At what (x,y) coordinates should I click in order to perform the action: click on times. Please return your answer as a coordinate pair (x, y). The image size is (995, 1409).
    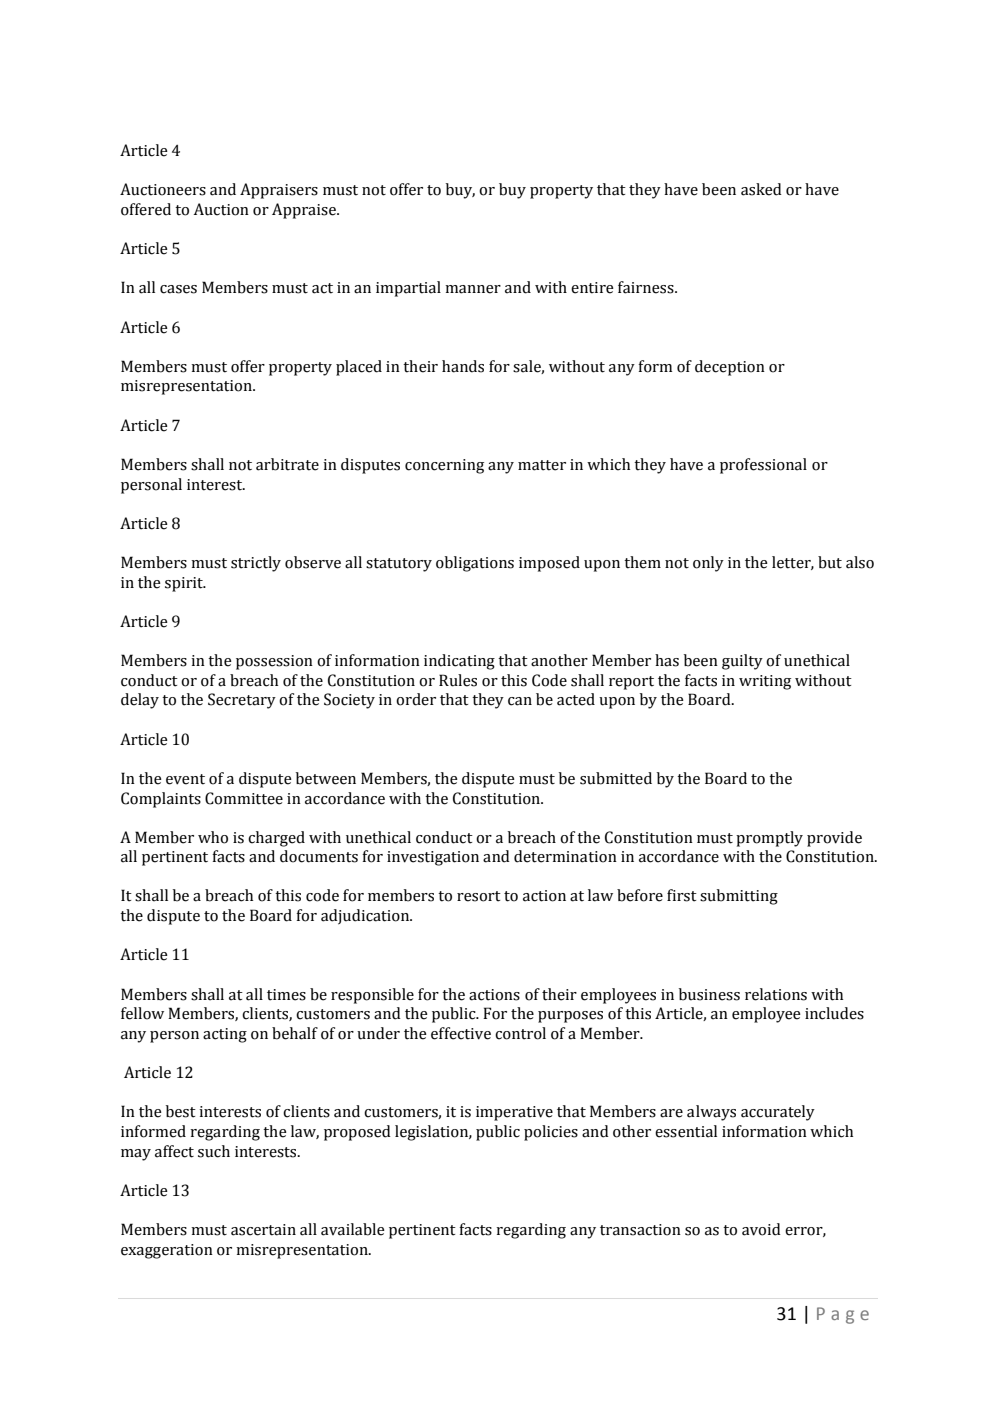
    Looking at the image, I should click on (286, 995).
